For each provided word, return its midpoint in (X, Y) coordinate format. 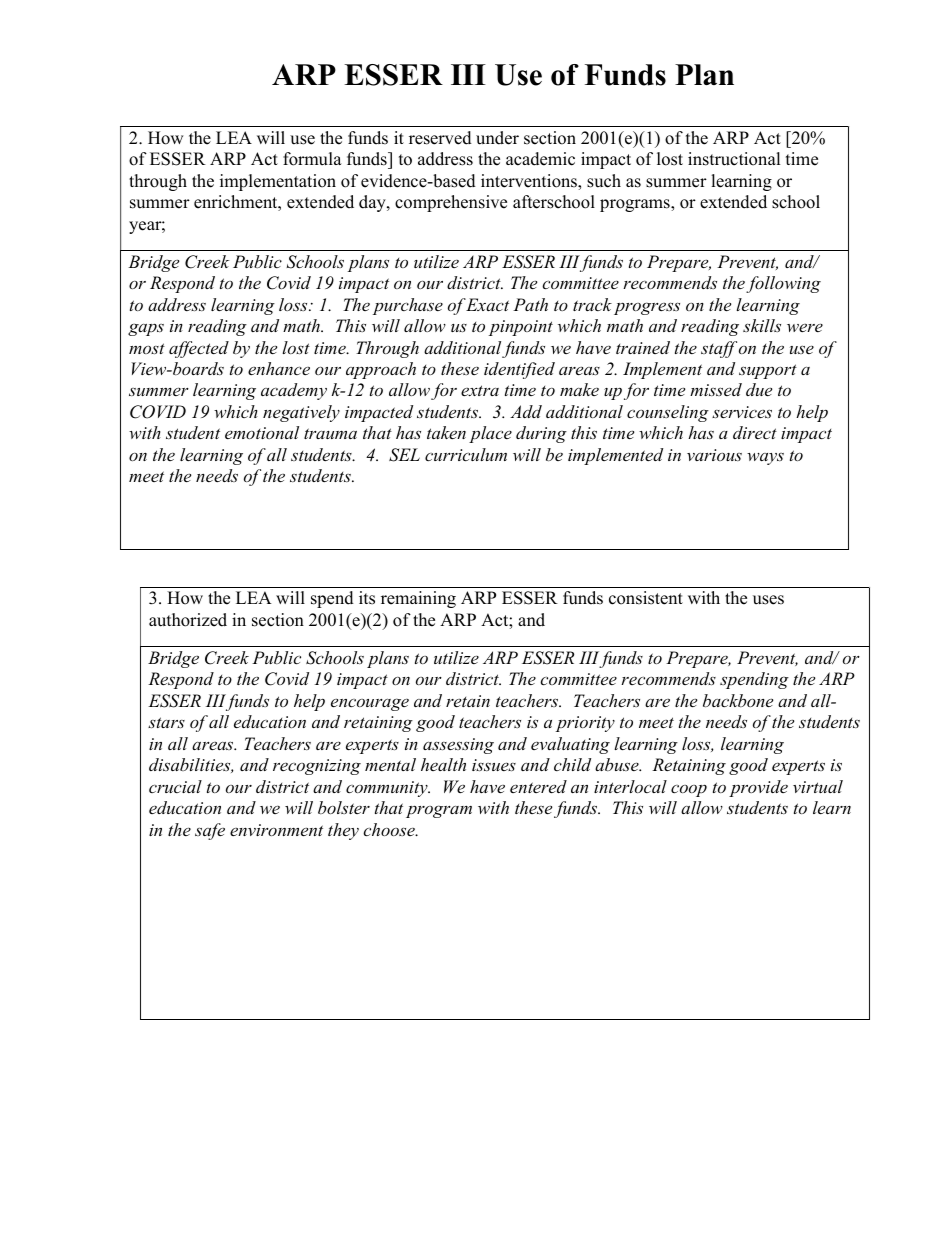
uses (768, 600)
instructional (734, 159)
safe (210, 831)
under (497, 138)
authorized (188, 620)
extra (480, 390)
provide (758, 788)
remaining (418, 599)
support (768, 371)
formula (312, 159)
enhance (279, 368)
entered (538, 786)
